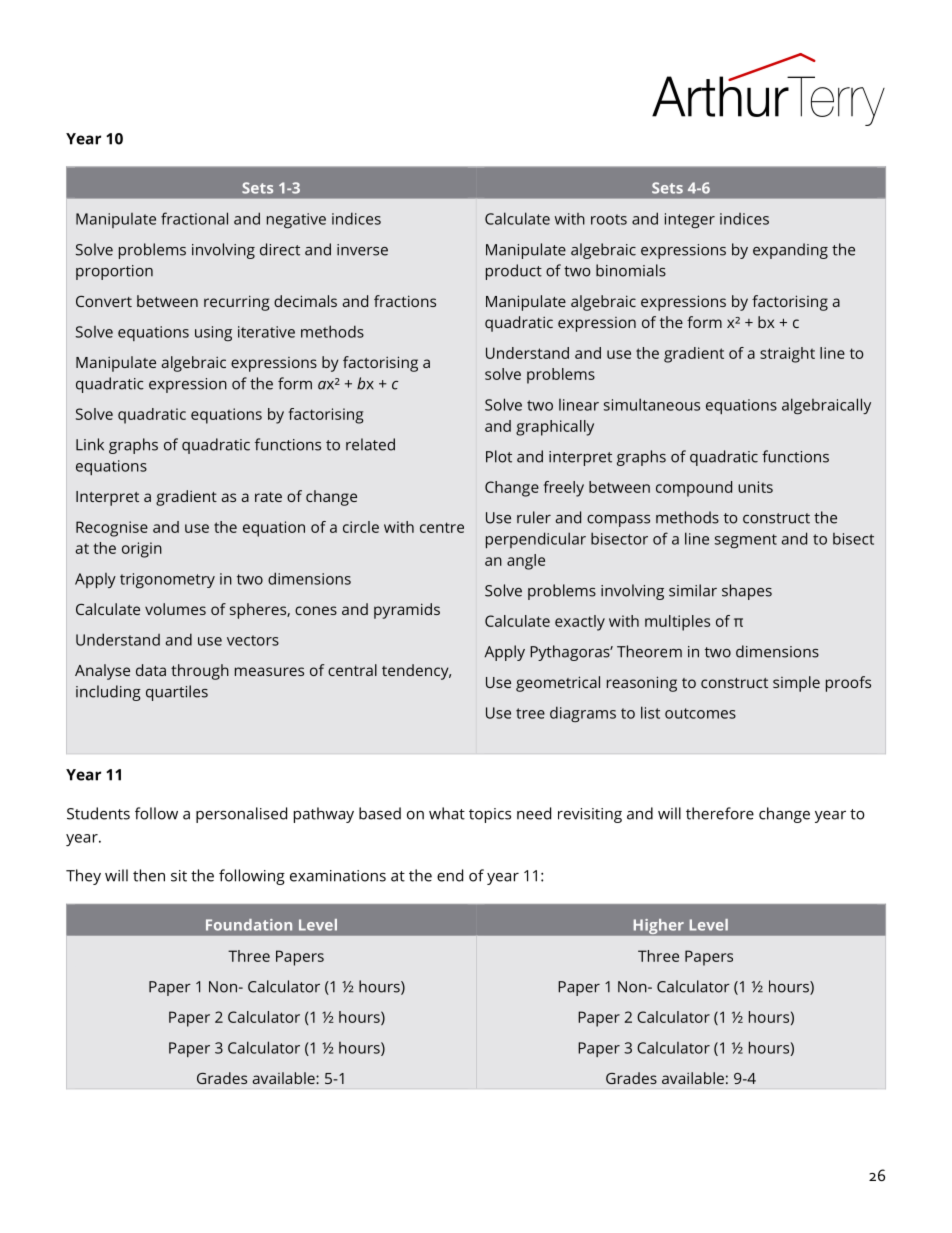 This page has width=952, height=1233. Describe the element at coordinates (720, 813) in the page. I see `therefore` at that location.
